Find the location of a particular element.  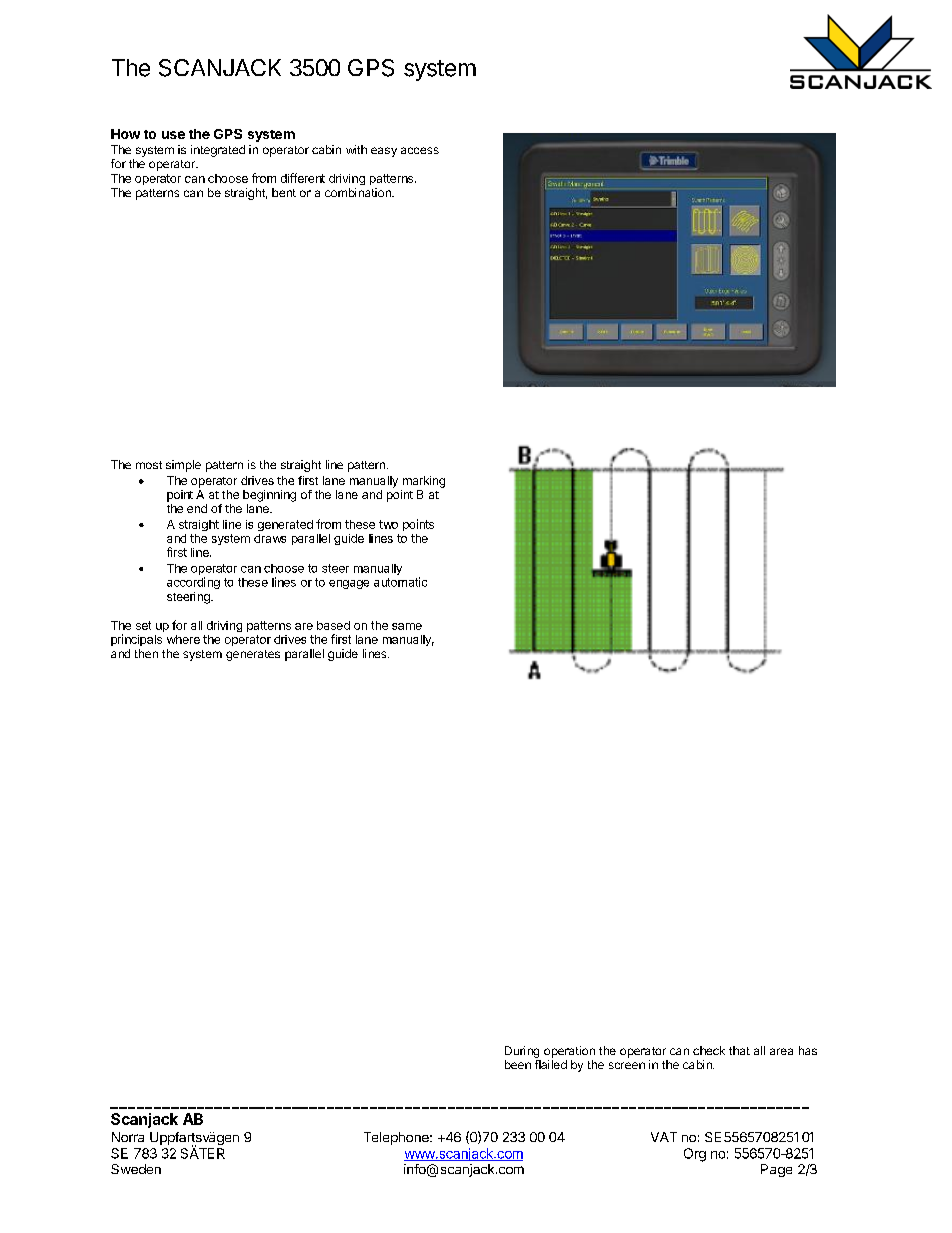

During is located at coordinates (522, 1052).
